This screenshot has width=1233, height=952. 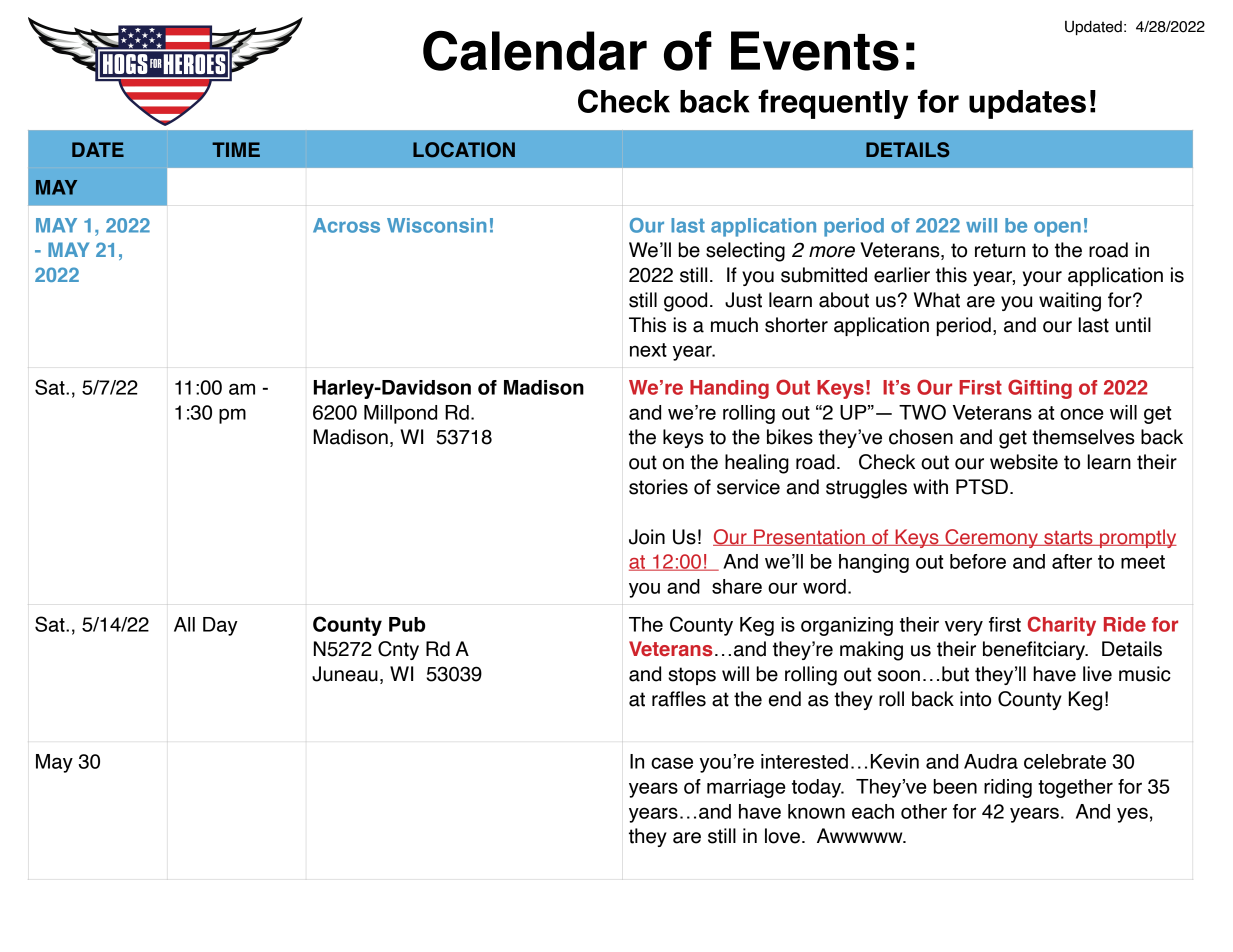 What do you see at coordinates (833, 104) in the screenshot?
I see `frequently` at bounding box center [833, 104].
